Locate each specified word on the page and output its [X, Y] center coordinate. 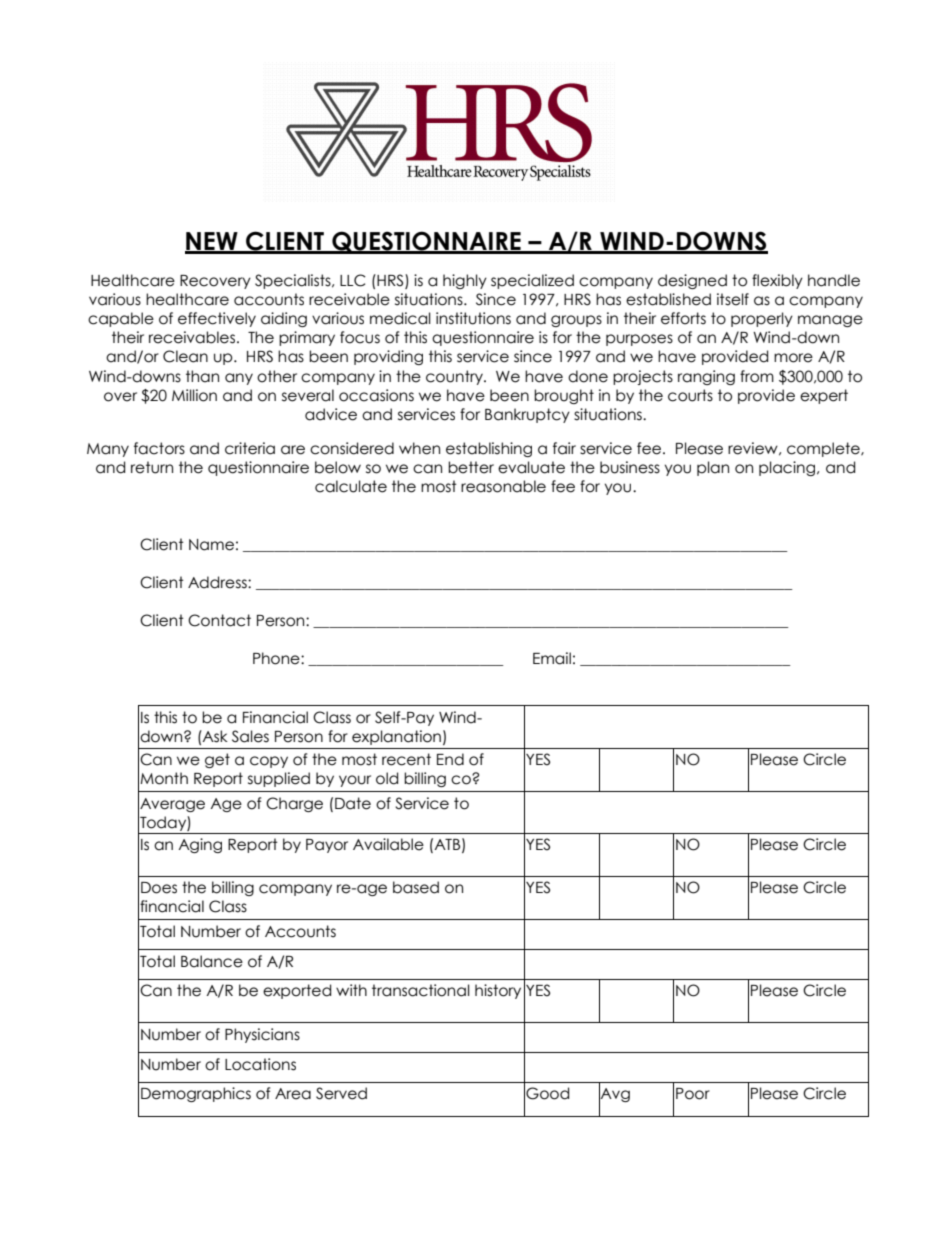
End [450, 759]
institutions [473, 318]
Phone [277, 658]
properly [762, 319]
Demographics [196, 1094]
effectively [217, 319]
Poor [693, 1094]
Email [552, 658]
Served [341, 1093]
